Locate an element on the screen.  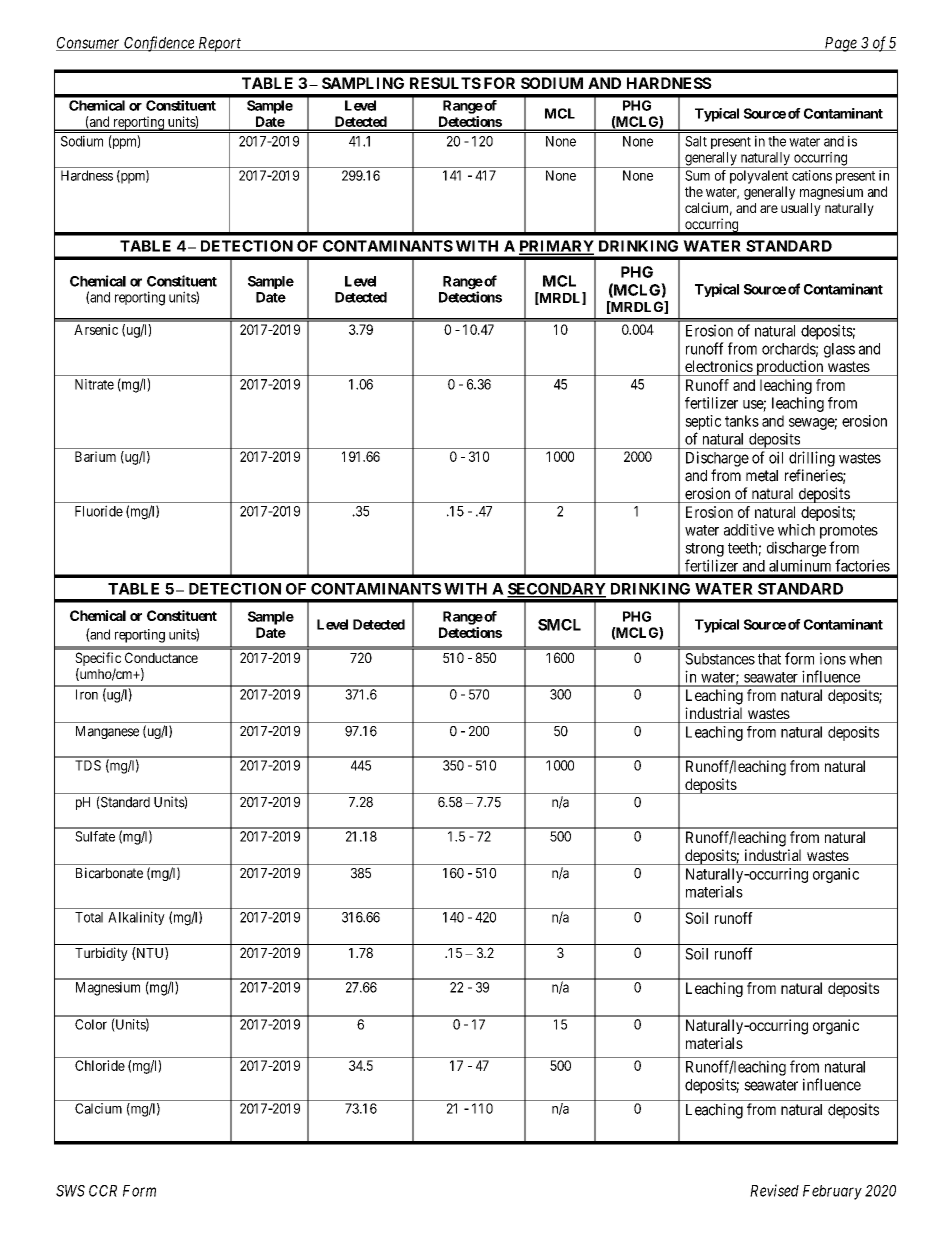
SECONDARY is located at coordinates (556, 590).
